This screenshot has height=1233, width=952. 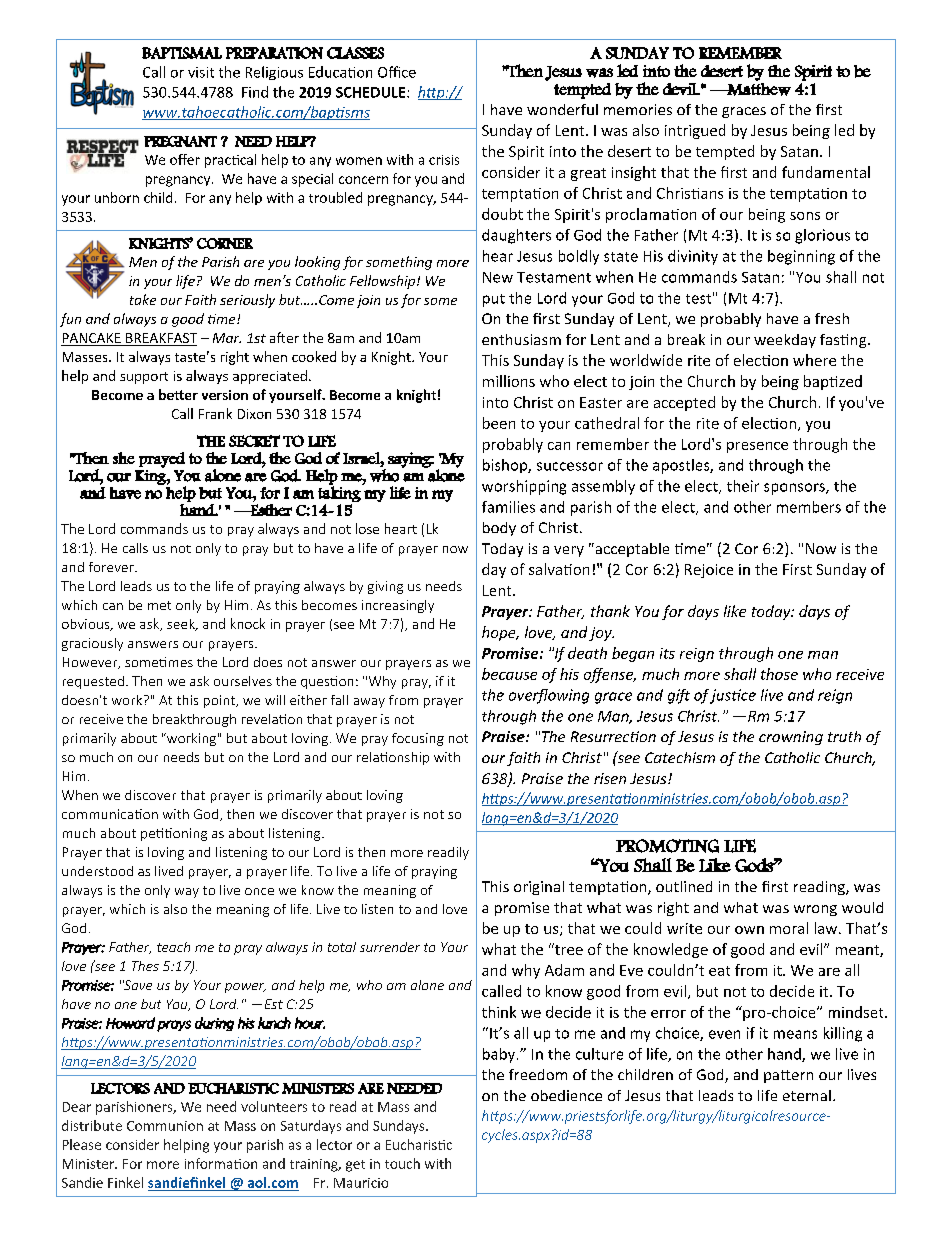 I want to click on those, so click(x=779, y=674).
